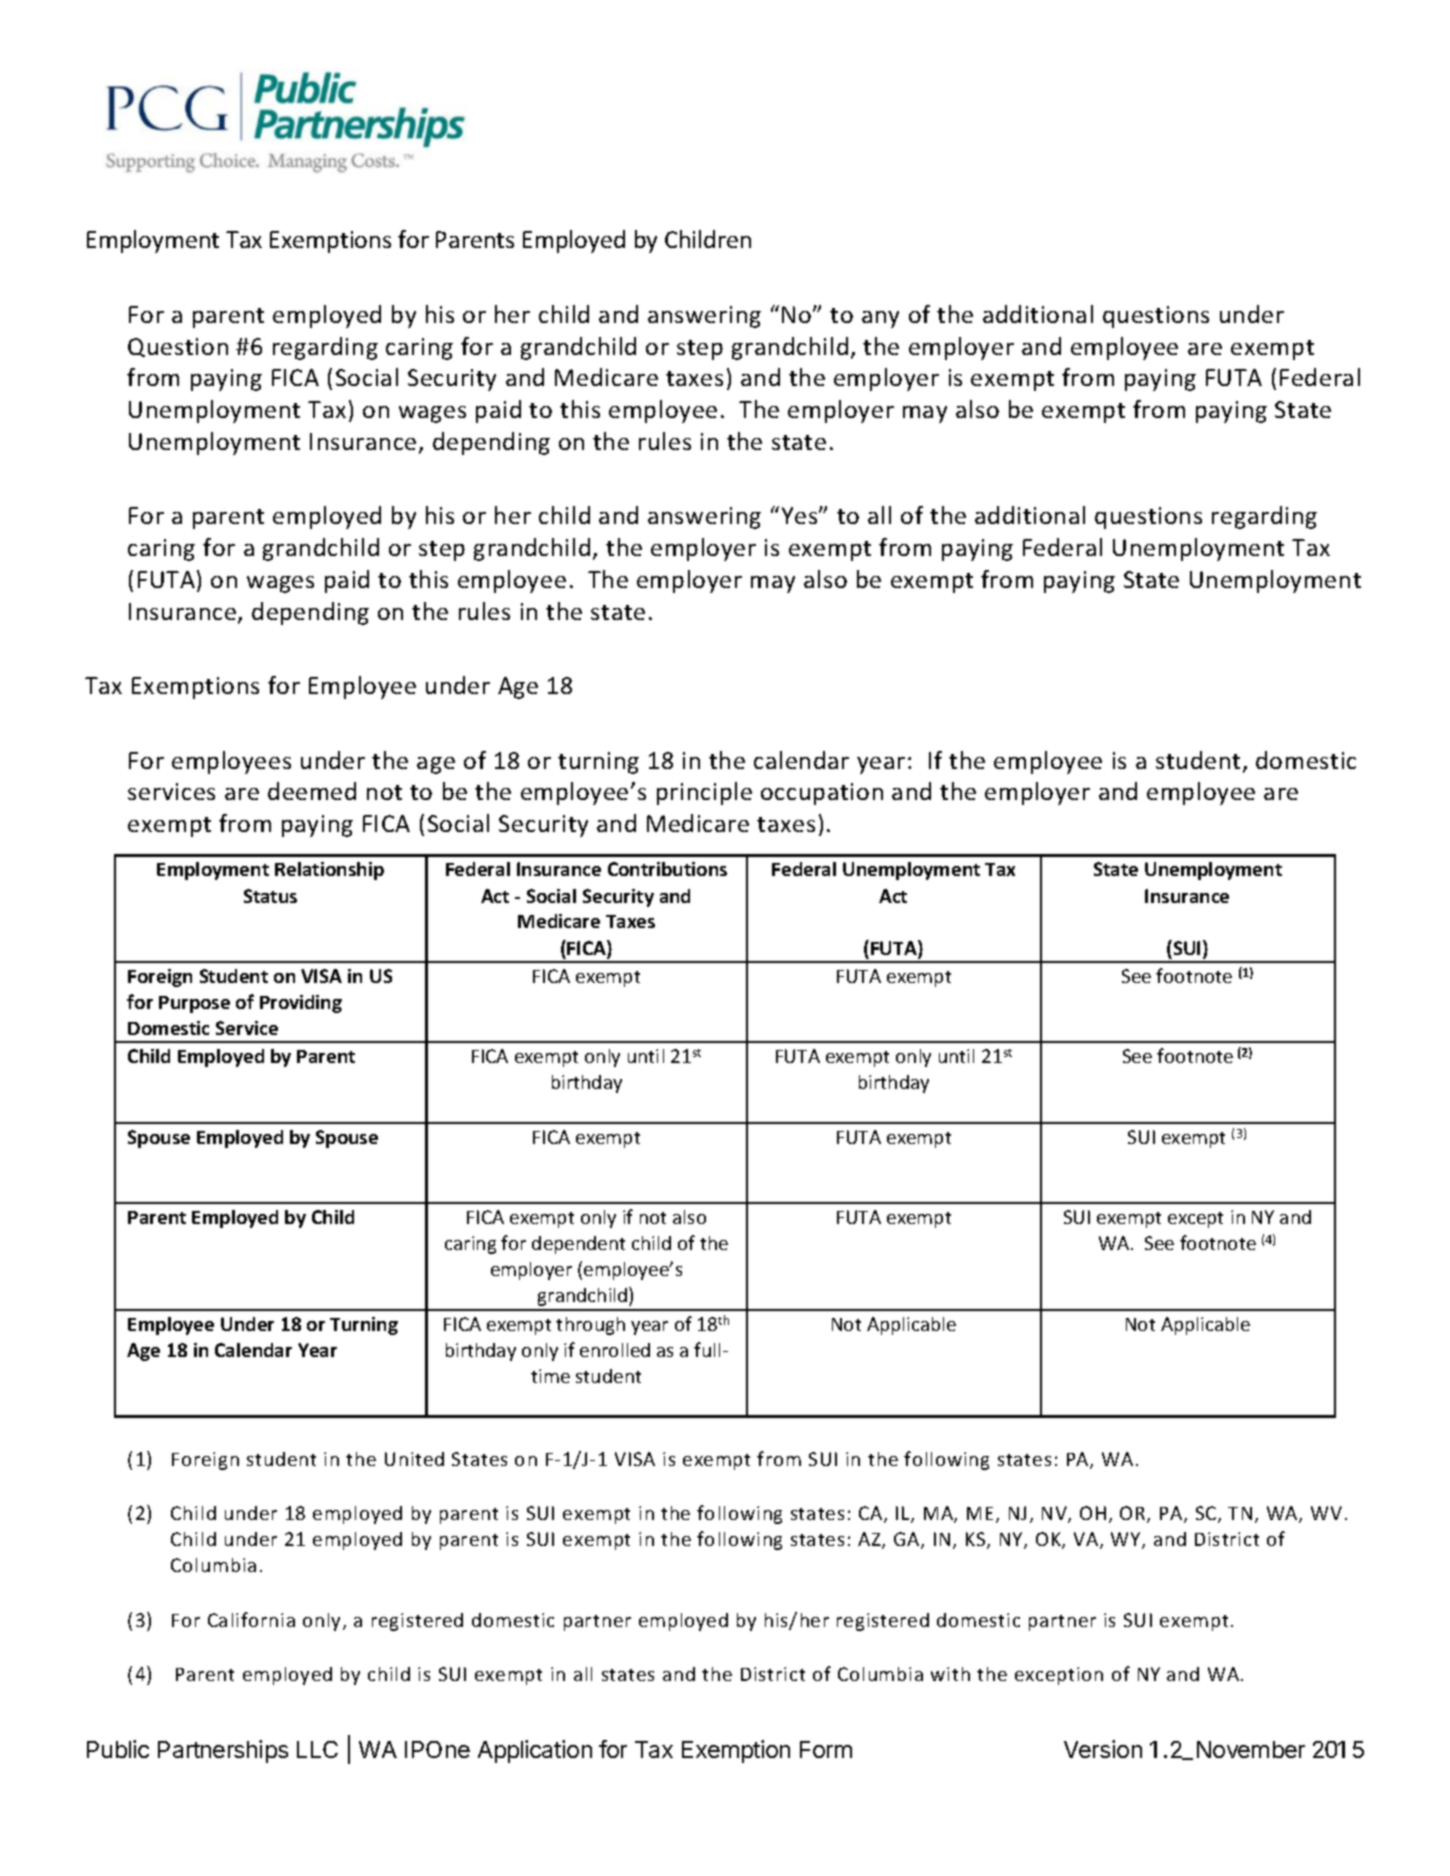 The height and width of the page is (1876, 1450). What do you see at coordinates (578, 1245) in the page?
I see `dependent` at bounding box center [578, 1245].
